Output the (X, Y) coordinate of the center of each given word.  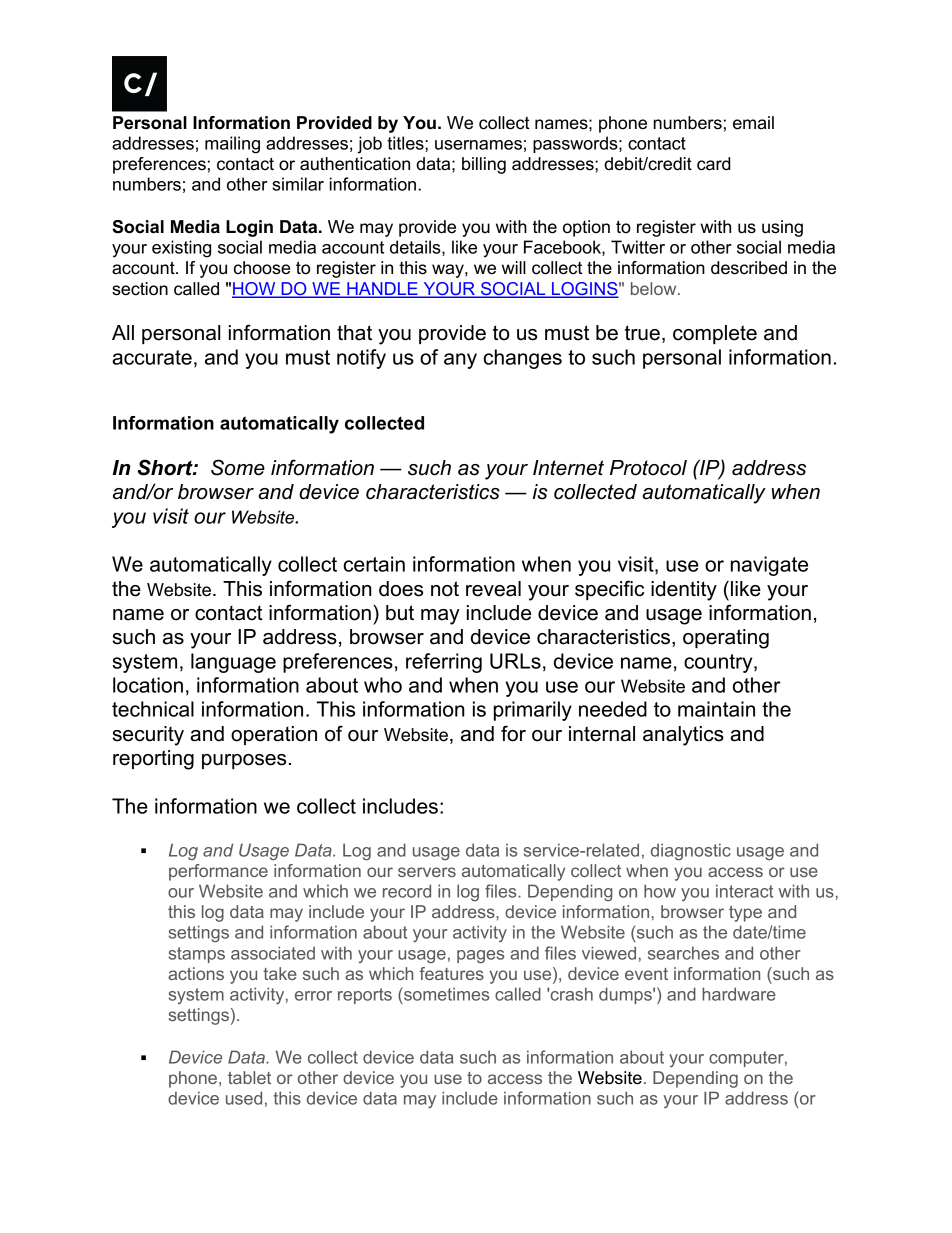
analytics (683, 736)
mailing (232, 145)
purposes (244, 761)
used (244, 1098)
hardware (739, 994)
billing (484, 165)
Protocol (648, 468)
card (714, 164)
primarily (533, 711)
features (451, 973)
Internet (568, 468)
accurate (152, 357)
